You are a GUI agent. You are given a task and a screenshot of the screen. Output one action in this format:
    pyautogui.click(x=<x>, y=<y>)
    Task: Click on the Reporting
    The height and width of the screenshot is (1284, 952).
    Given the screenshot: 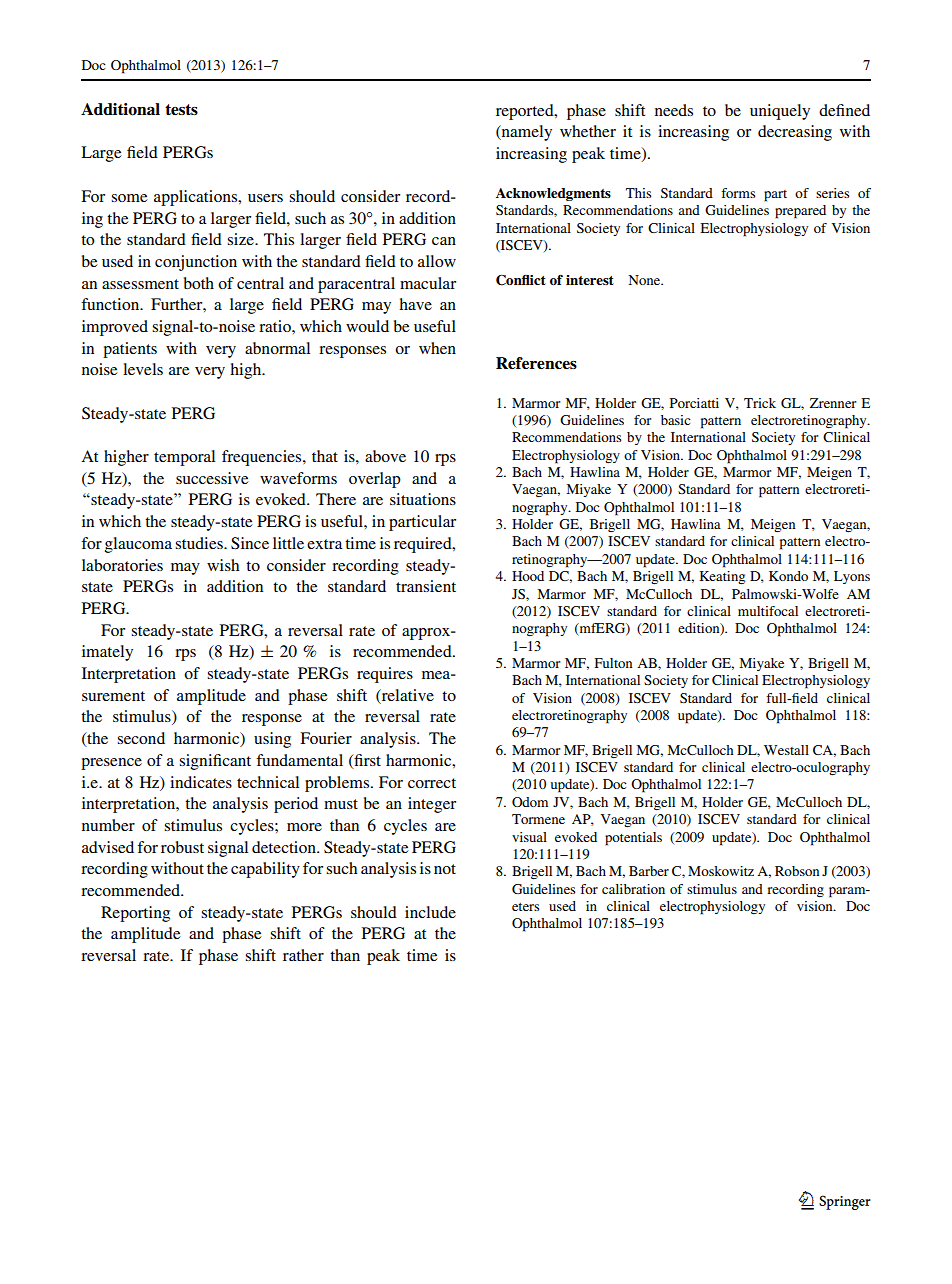 What is the action you would take?
    pyautogui.click(x=135, y=914)
